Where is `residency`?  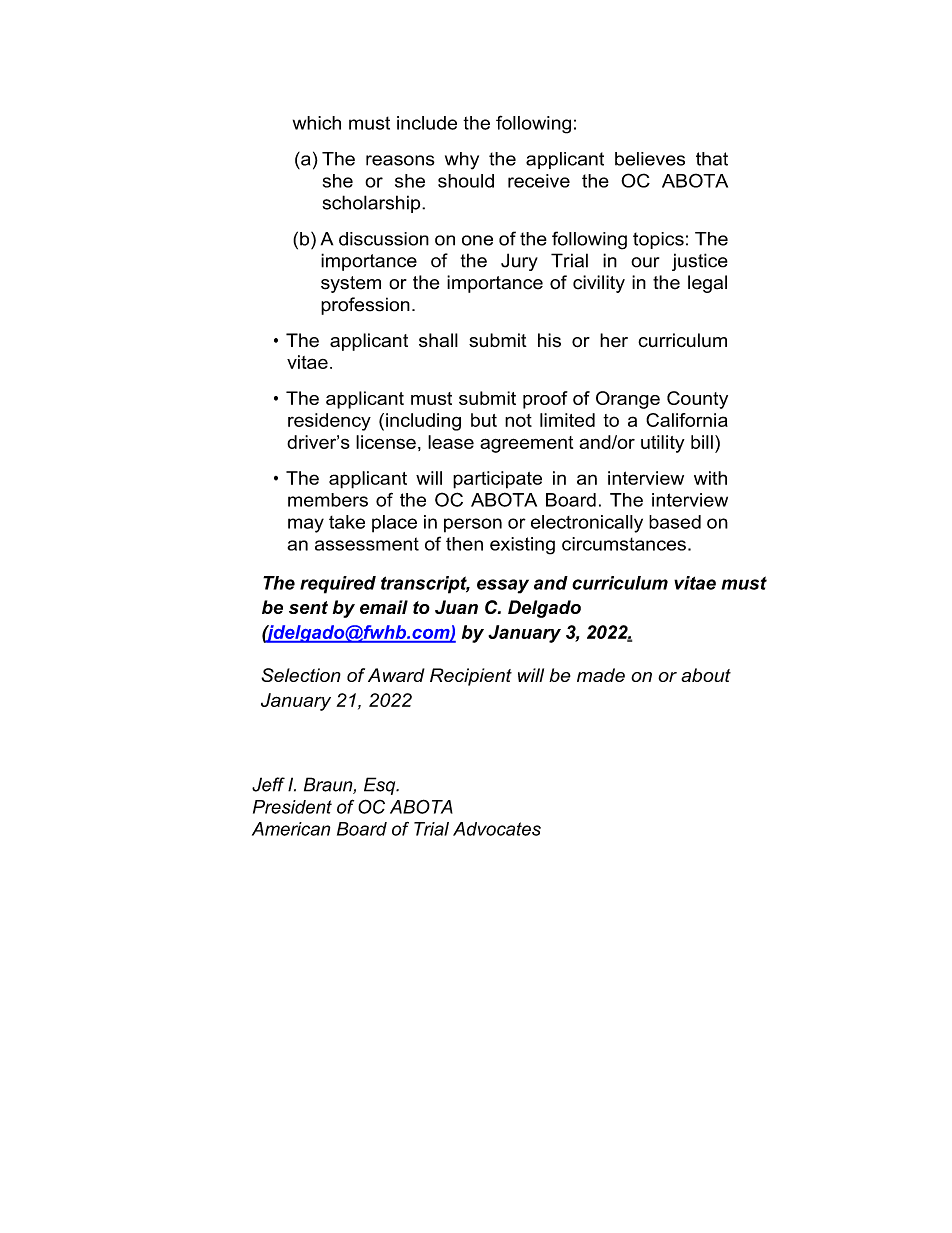 residency is located at coordinates (329, 422).
